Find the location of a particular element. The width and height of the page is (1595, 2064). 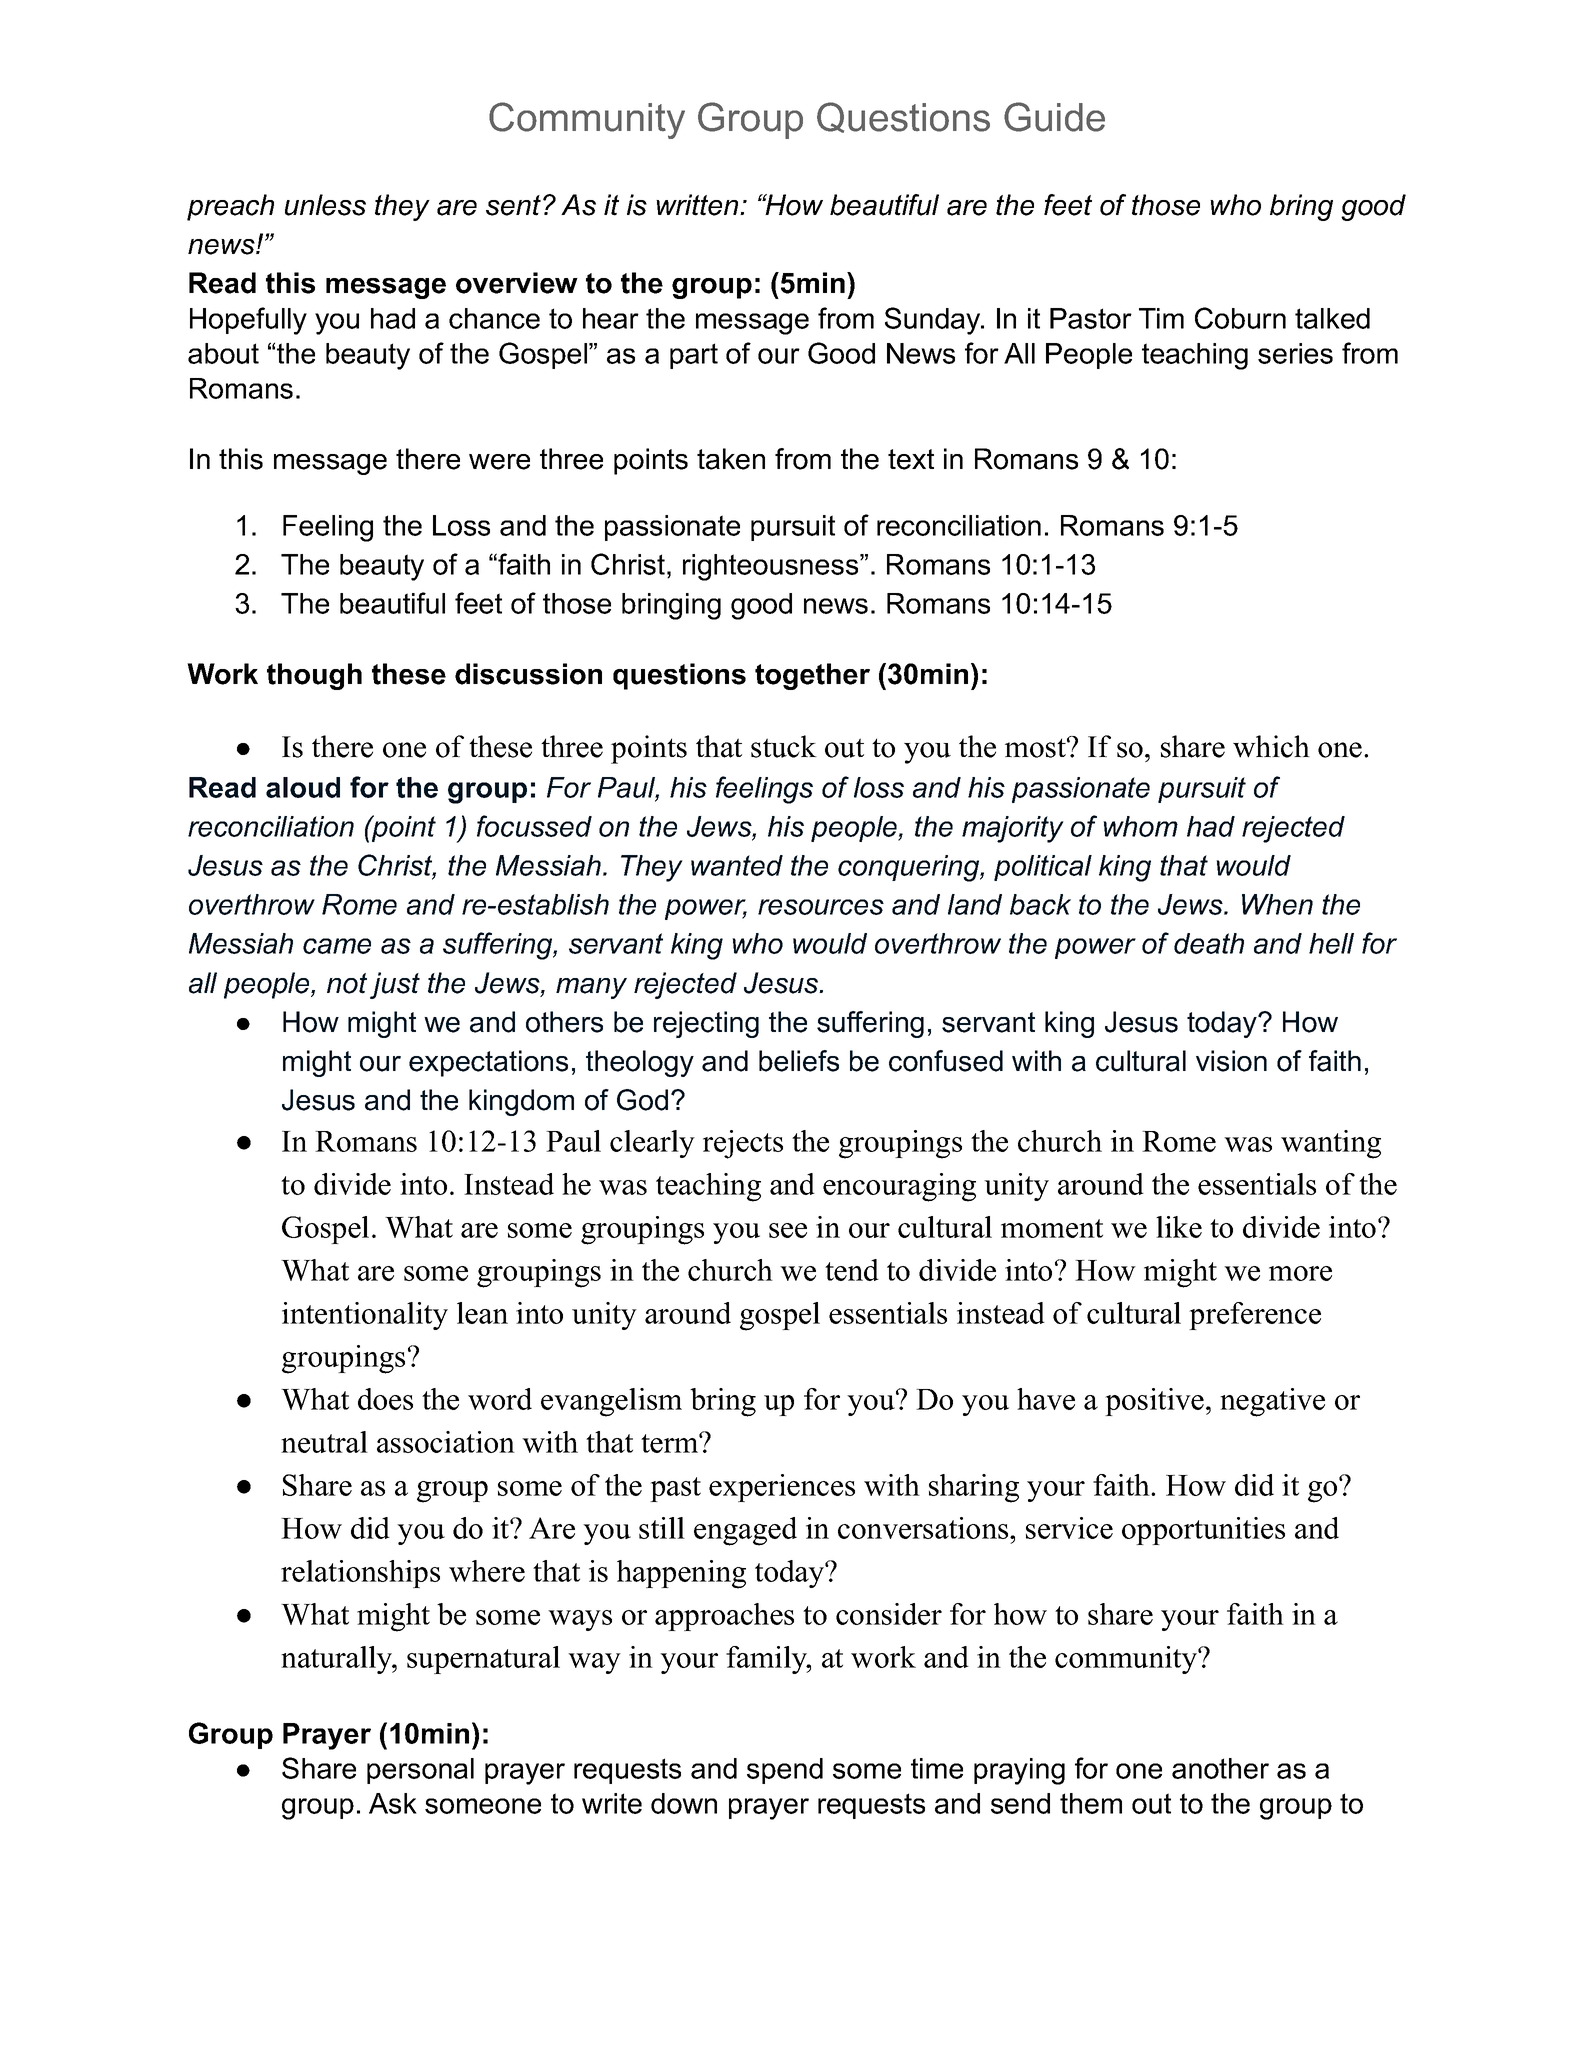

intentionality is located at coordinates (365, 1316).
